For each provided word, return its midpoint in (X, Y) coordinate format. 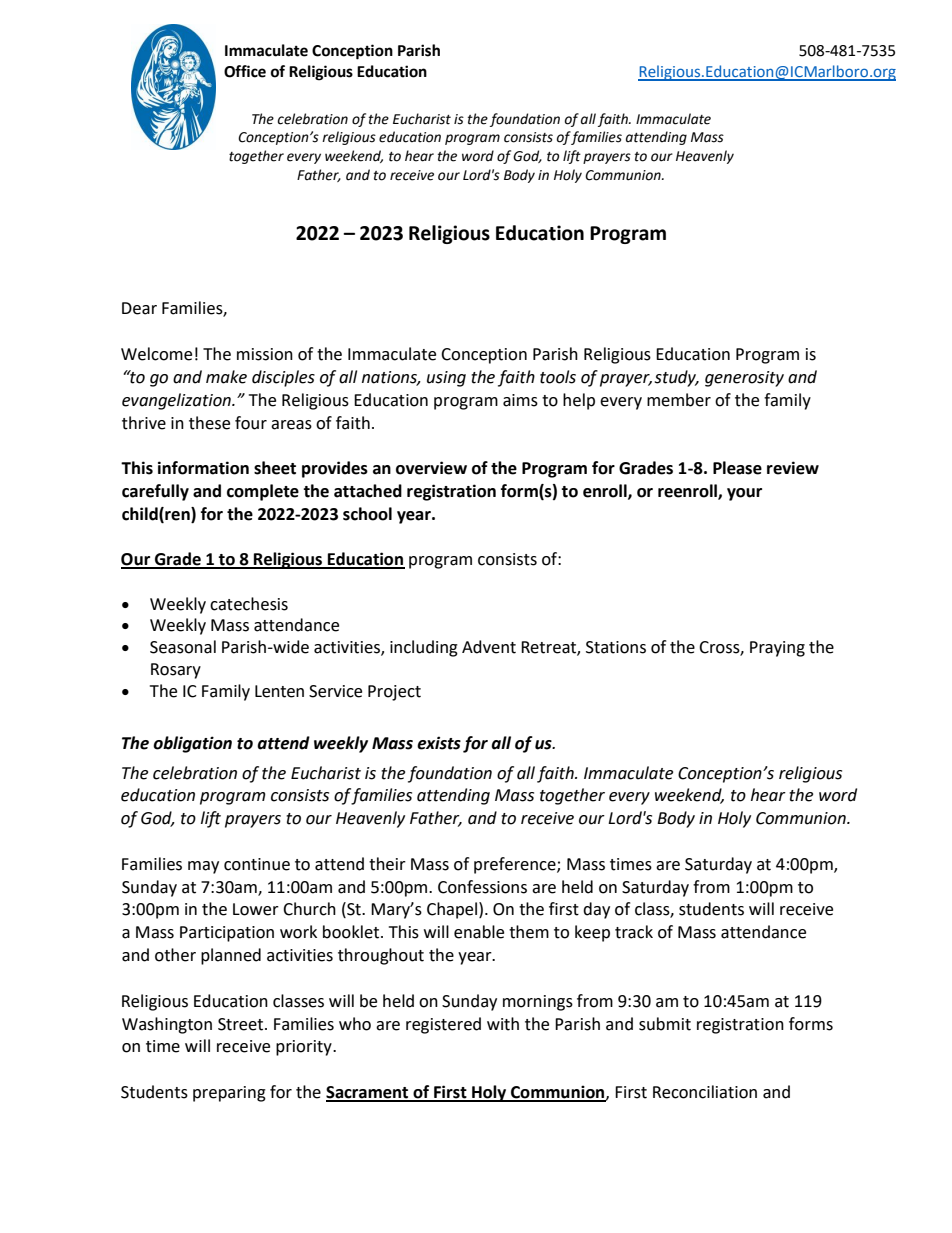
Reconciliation (705, 1092)
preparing (229, 1094)
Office (245, 71)
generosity (744, 379)
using (446, 379)
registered (443, 1025)
